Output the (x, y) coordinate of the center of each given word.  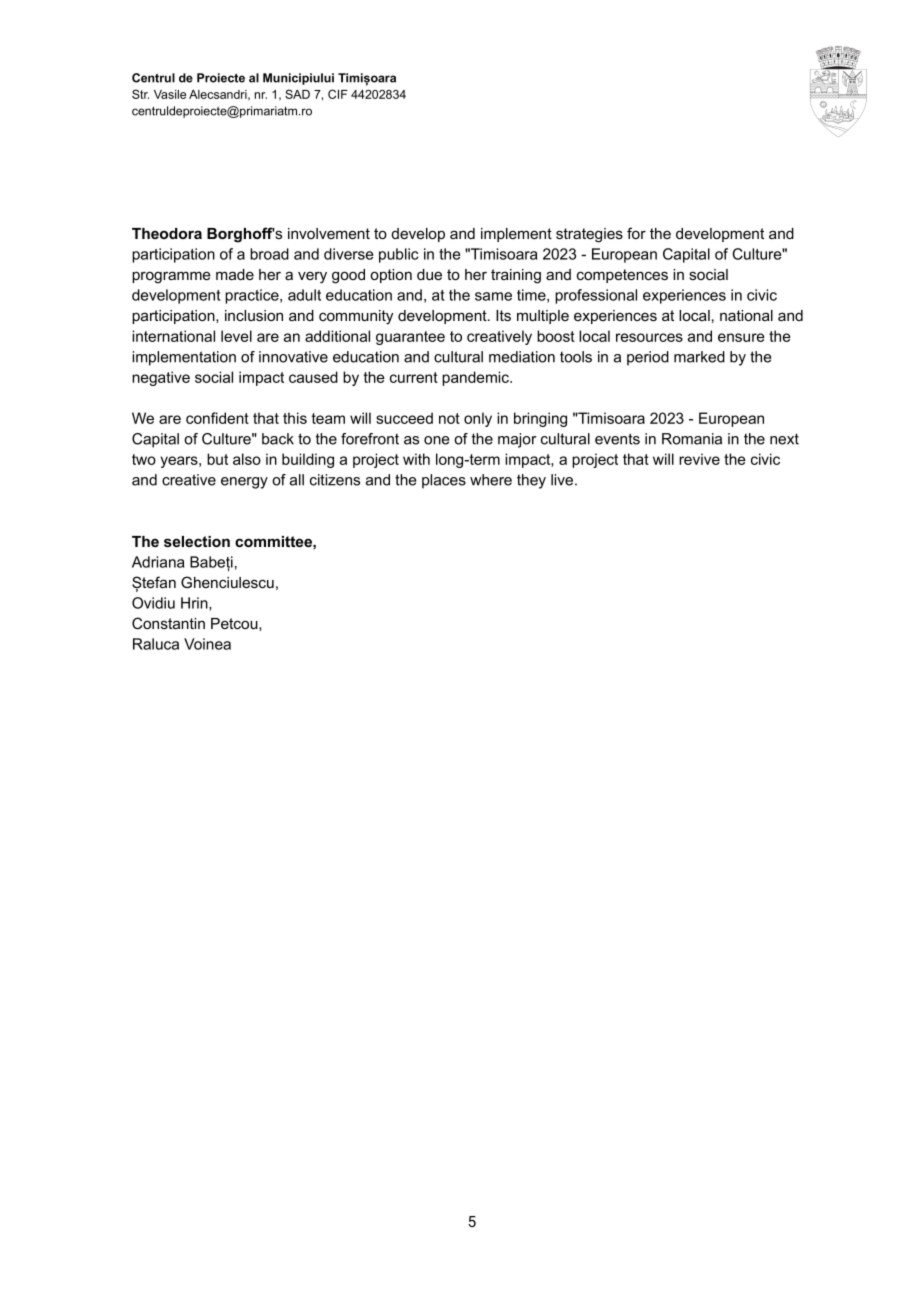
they (531, 481)
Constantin (168, 623)
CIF (338, 94)
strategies (589, 235)
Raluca (156, 644)
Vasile (170, 94)
